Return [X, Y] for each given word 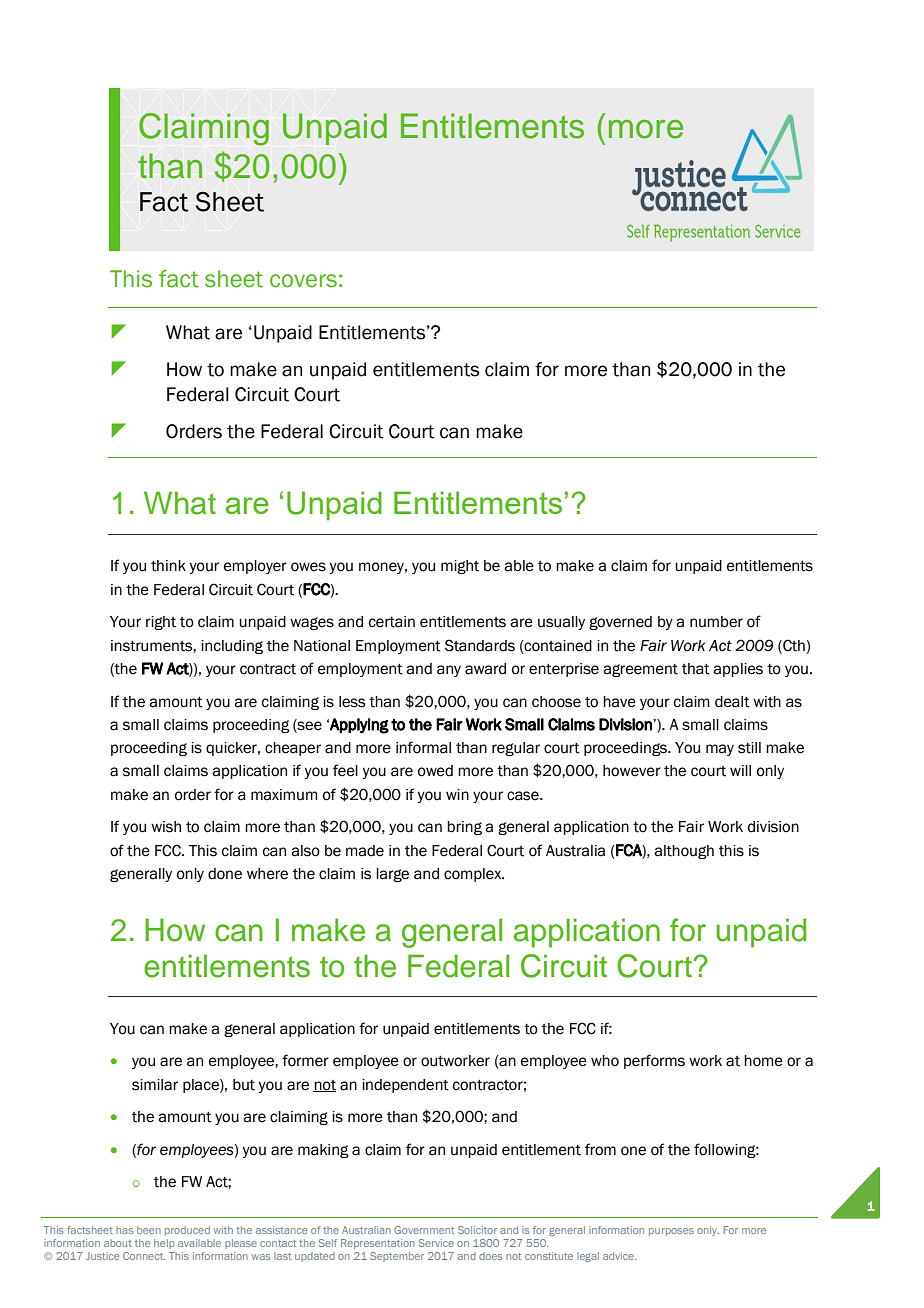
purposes [671, 1232]
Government [424, 1230]
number [716, 622]
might [460, 567]
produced [187, 1231]
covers [303, 281]
